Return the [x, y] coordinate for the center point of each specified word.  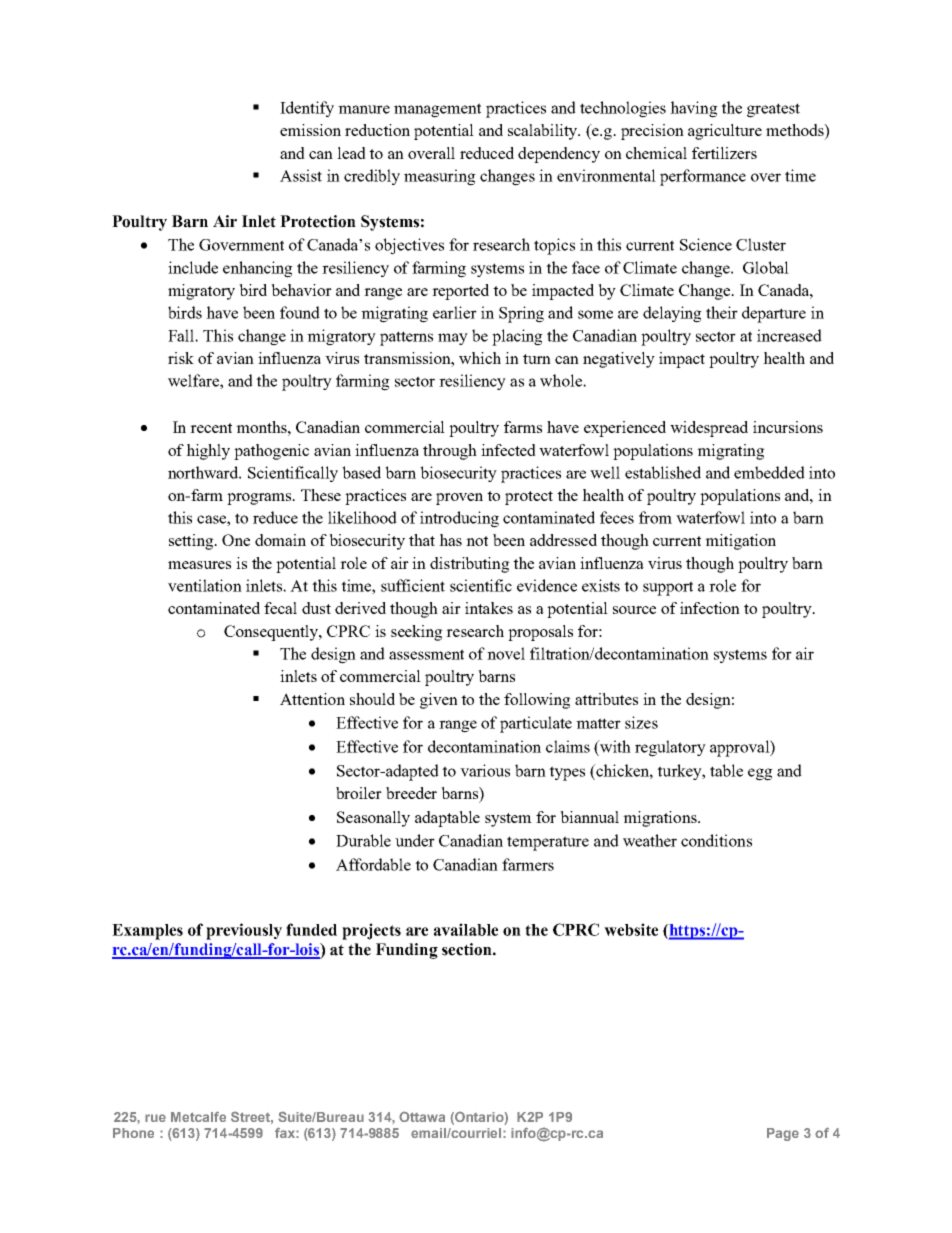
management [437, 110]
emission [310, 130]
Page [783, 1134]
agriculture [725, 132]
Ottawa [422, 1116]
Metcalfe [198, 1116]
